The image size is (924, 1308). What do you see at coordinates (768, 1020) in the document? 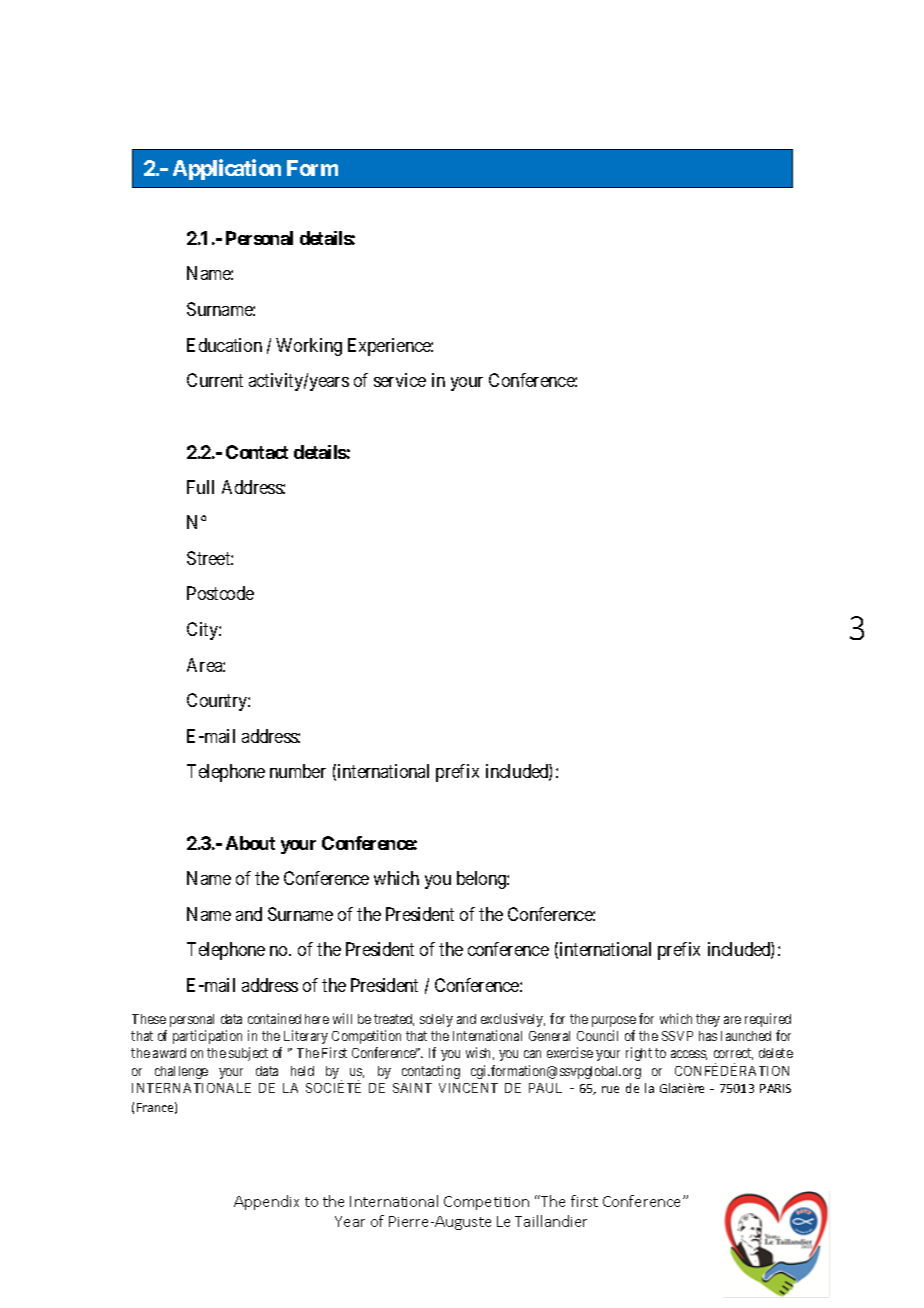
I see `required` at bounding box center [768, 1020].
